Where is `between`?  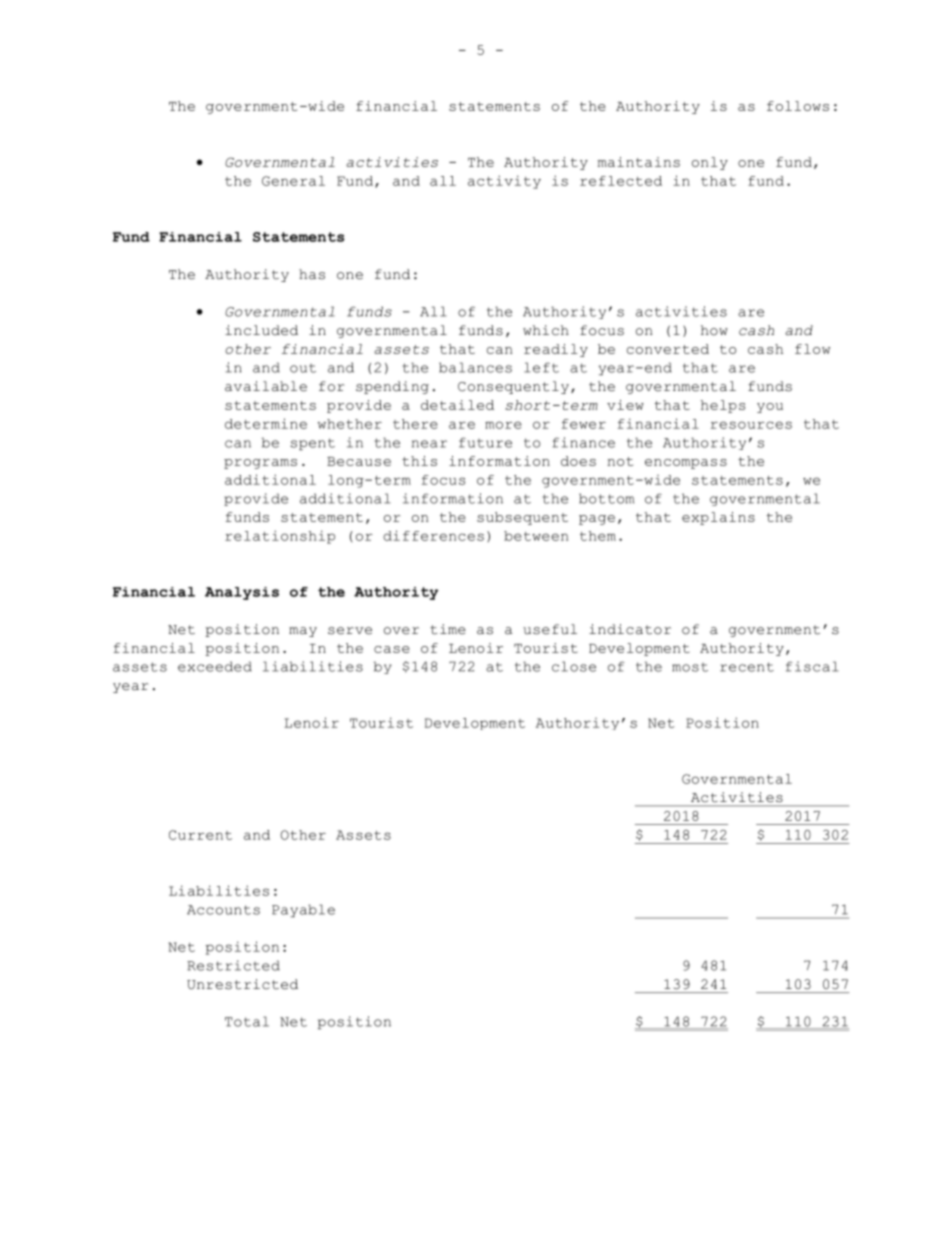
between is located at coordinates (536, 536).
